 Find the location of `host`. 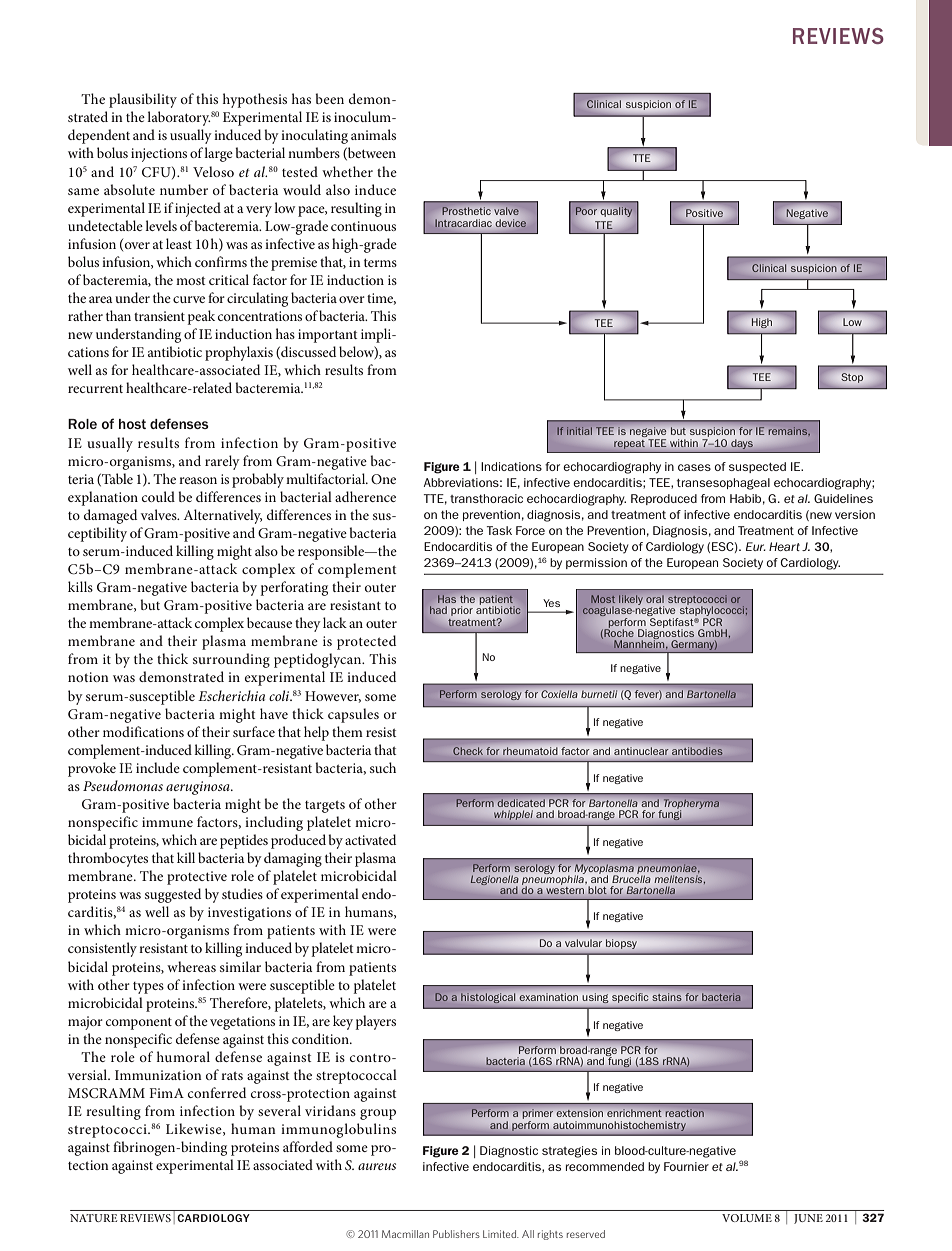

host is located at coordinates (132, 424).
